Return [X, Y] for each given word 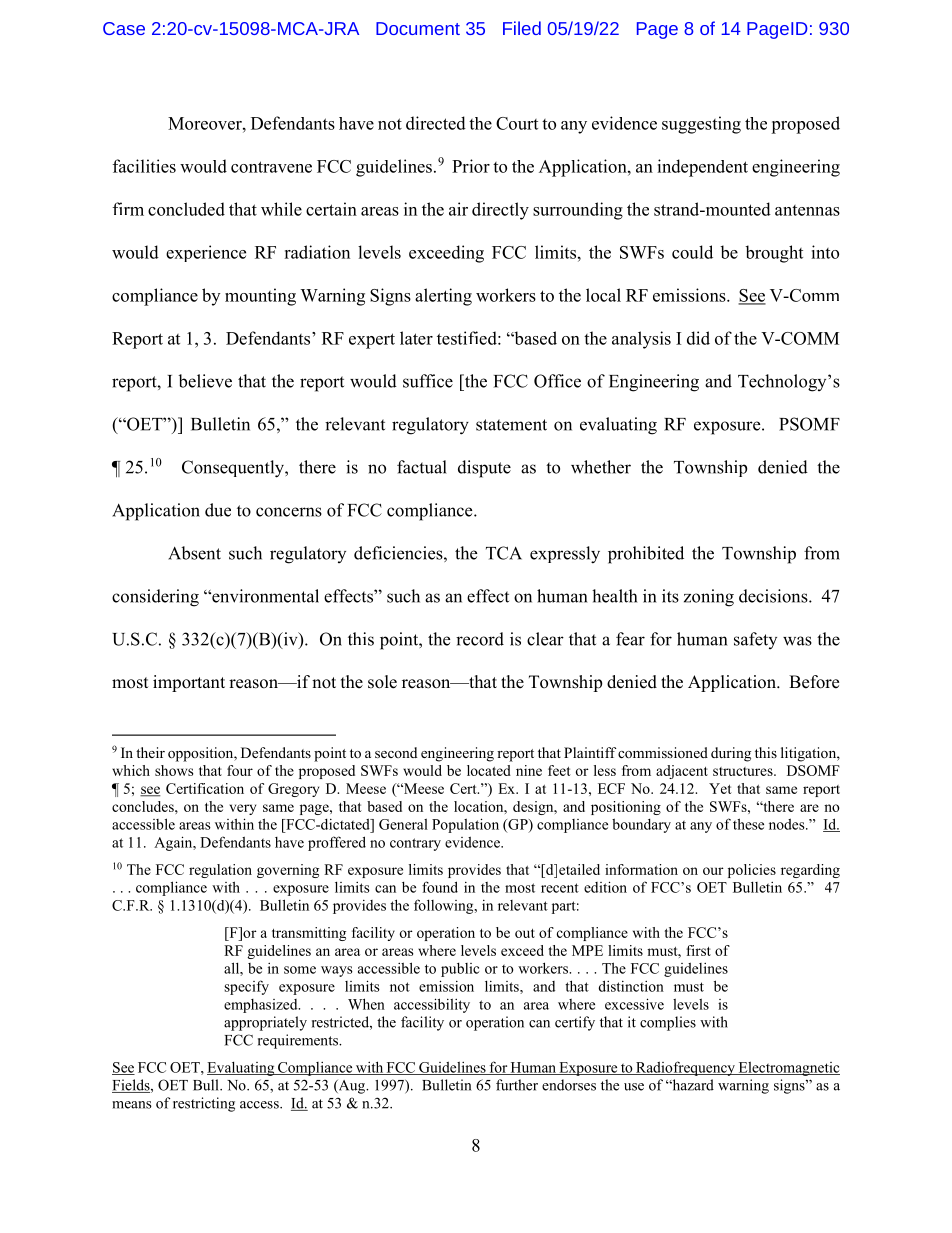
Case [124, 28]
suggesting [701, 125]
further [517, 1085]
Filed [522, 28]
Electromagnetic [788, 1068]
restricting [204, 1104]
